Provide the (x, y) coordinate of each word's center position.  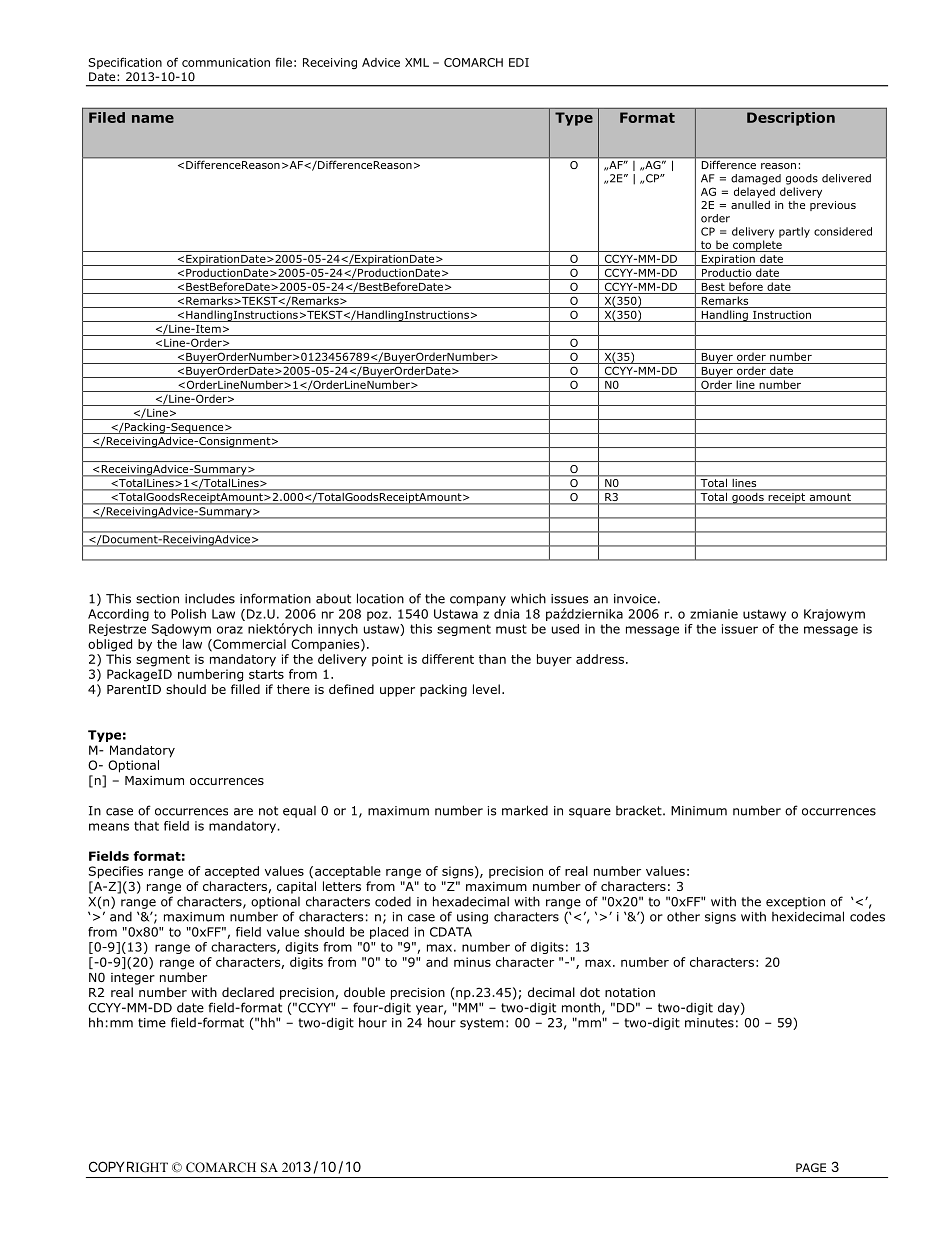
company (478, 601)
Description (791, 119)
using (472, 918)
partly (794, 232)
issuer (740, 629)
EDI (519, 62)
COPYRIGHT (128, 1166)
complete (757, 246)
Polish (188, 614)
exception (795, 903)
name (153, 119)
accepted (232, 872)
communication (226, 62)
